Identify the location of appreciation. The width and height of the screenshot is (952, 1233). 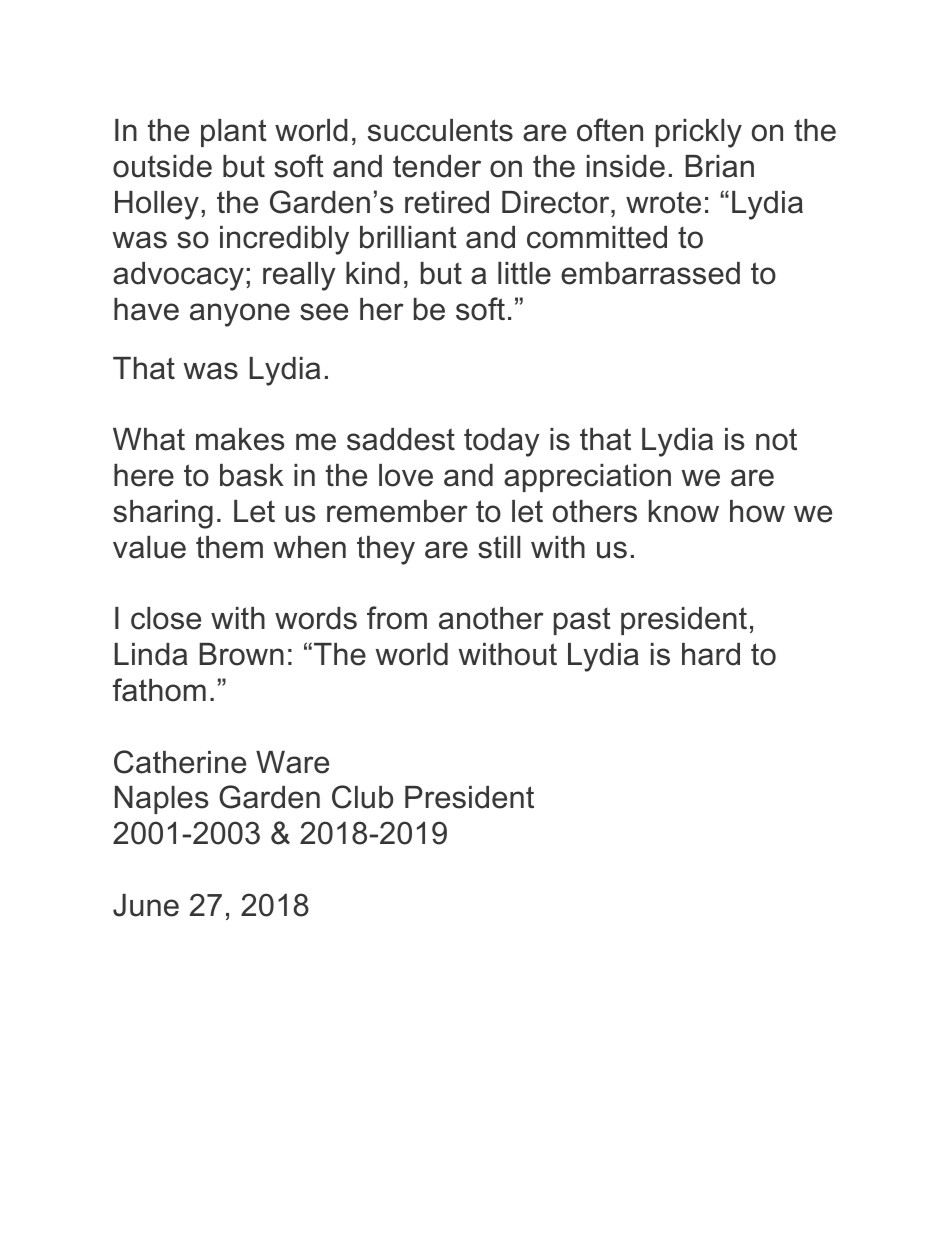
(587, 478).
